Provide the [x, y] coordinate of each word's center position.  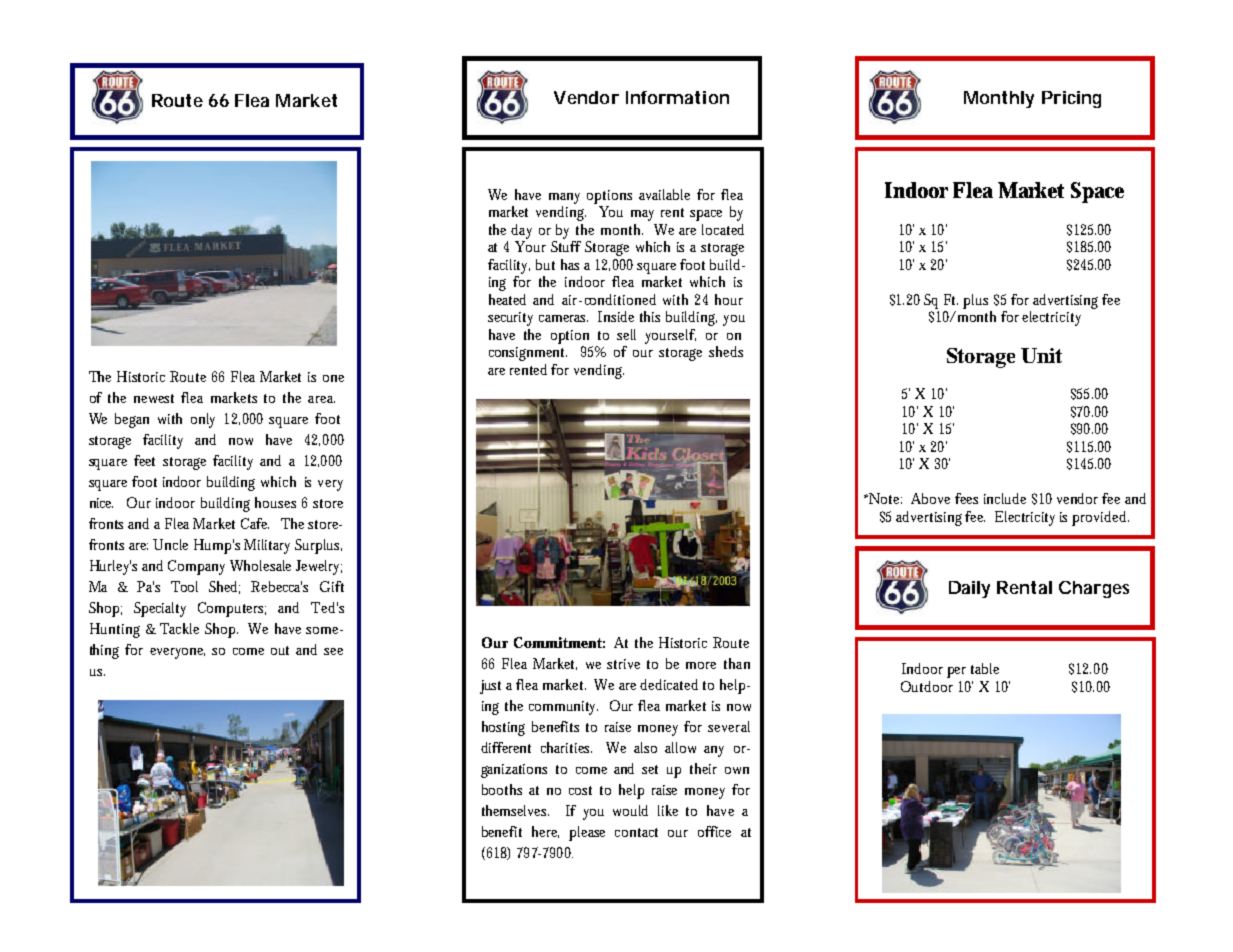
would [630, 810]
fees [966, 498]
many [564, 198]
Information [677, 97]
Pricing [1071, 99]
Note [884, 498]
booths [502, 789]
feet [144, 460]
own [737, 770]
